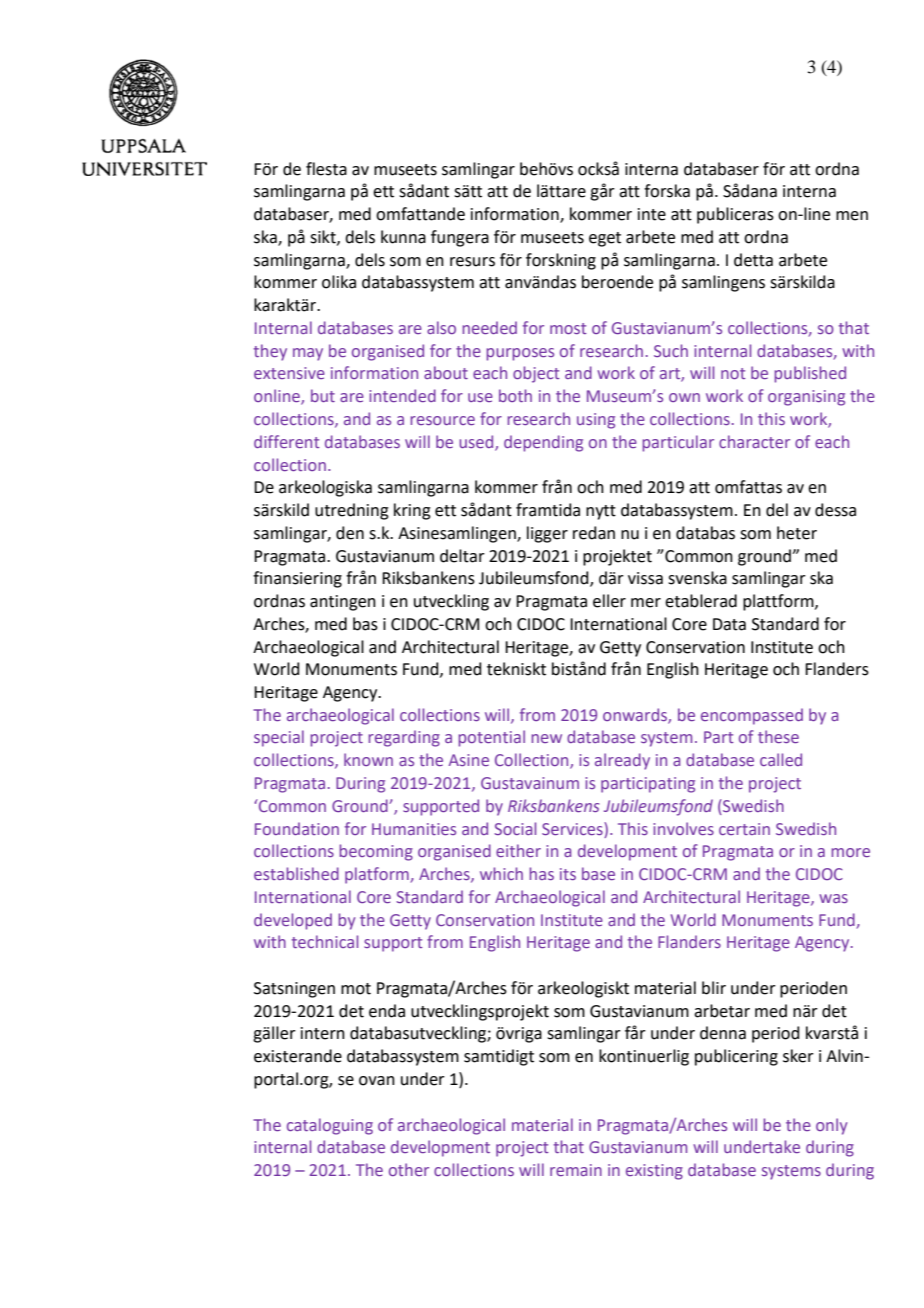 The width and height of the document is (924, 1308). What do you see at coordinates (472, 262) in the document?
I see `resurs` at bounding box center [472, 262].
